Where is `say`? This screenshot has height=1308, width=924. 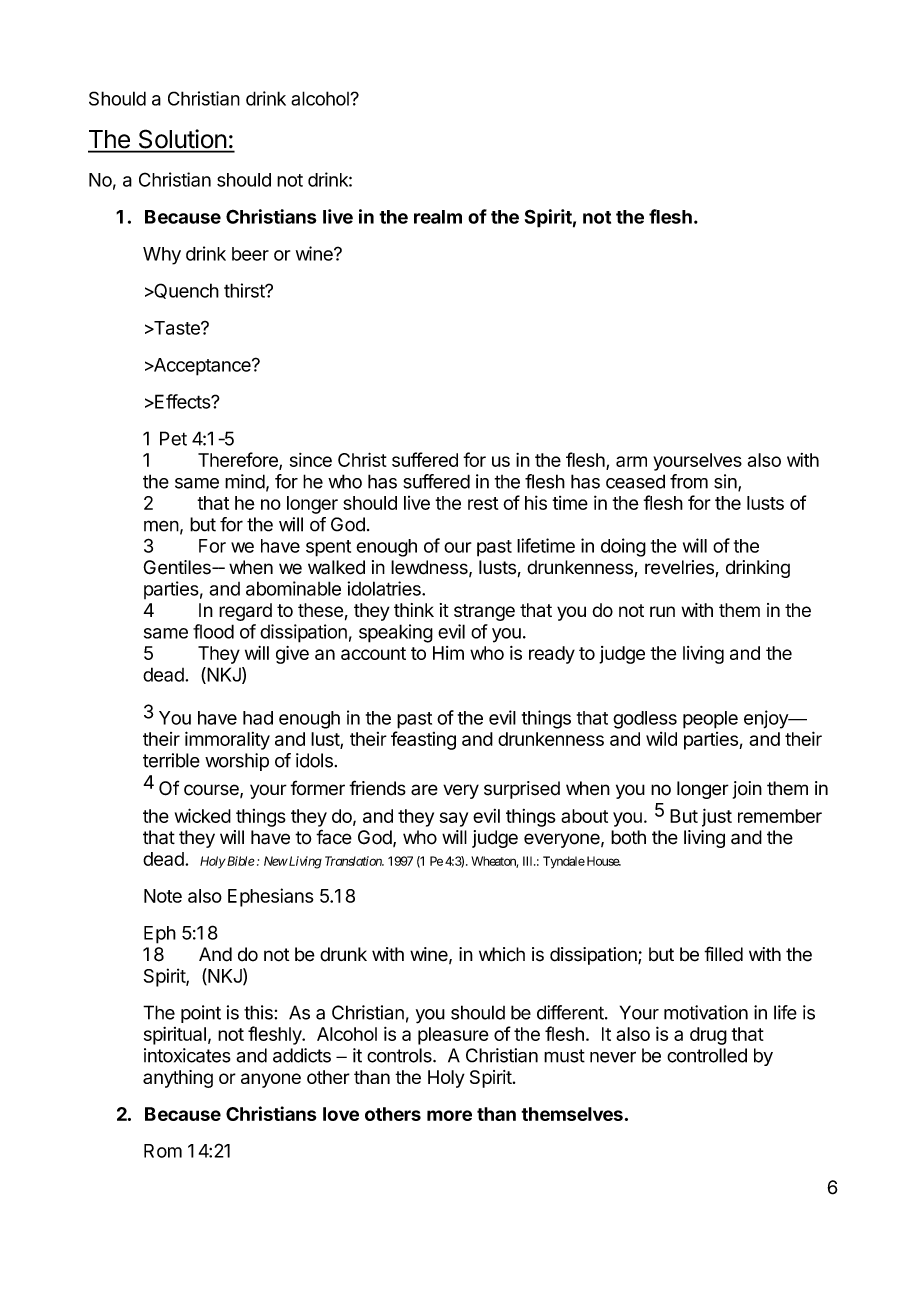
say is located at coordinates (454, 819).
